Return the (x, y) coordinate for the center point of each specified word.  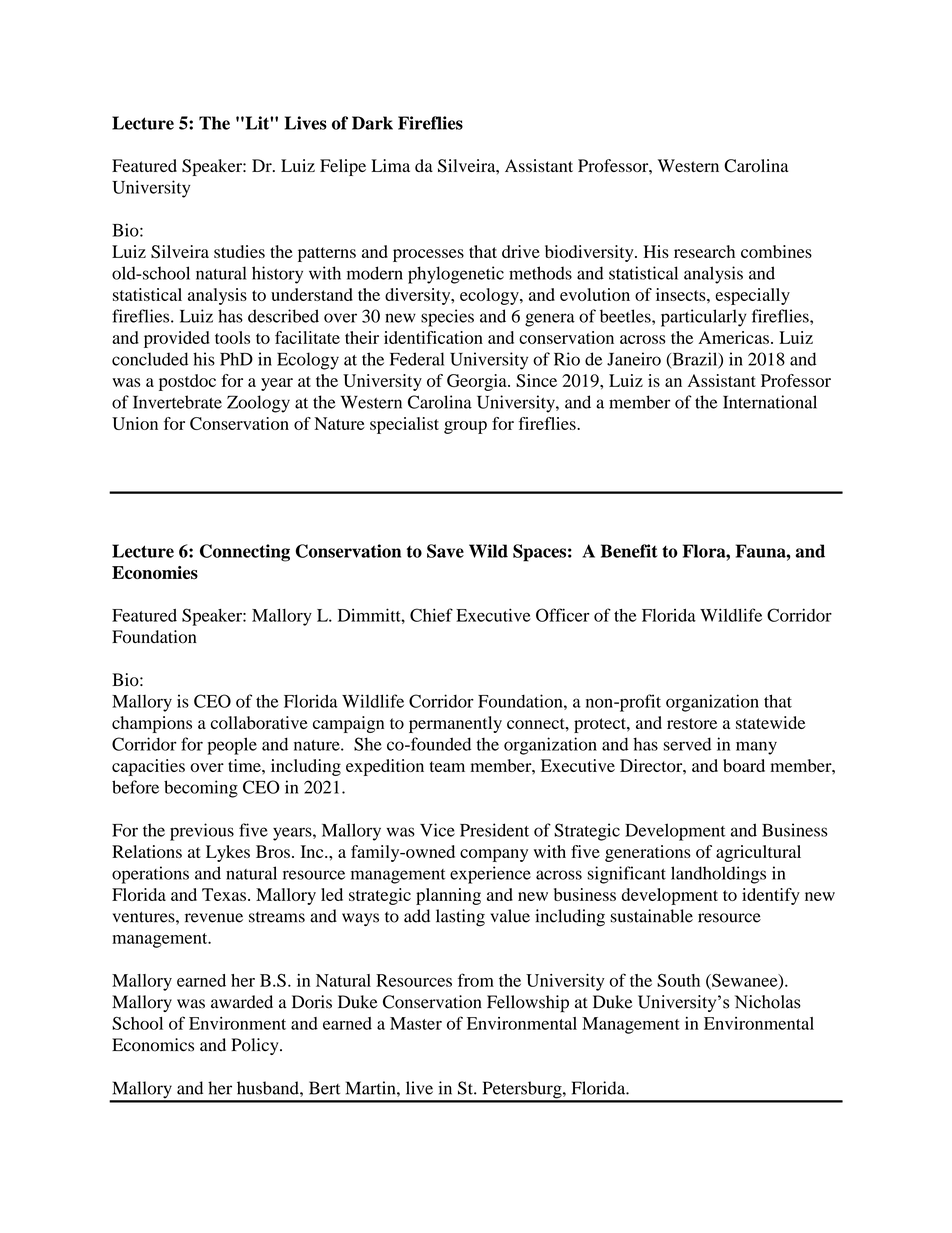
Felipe (343, 167)
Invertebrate (177, 402)
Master (416, 1023)
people (232, 746)
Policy (256, 1046)
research (704, 251)
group (465, 427)
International (770, 402)
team (447, 766)
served (687, 744)
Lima (390, 165)
